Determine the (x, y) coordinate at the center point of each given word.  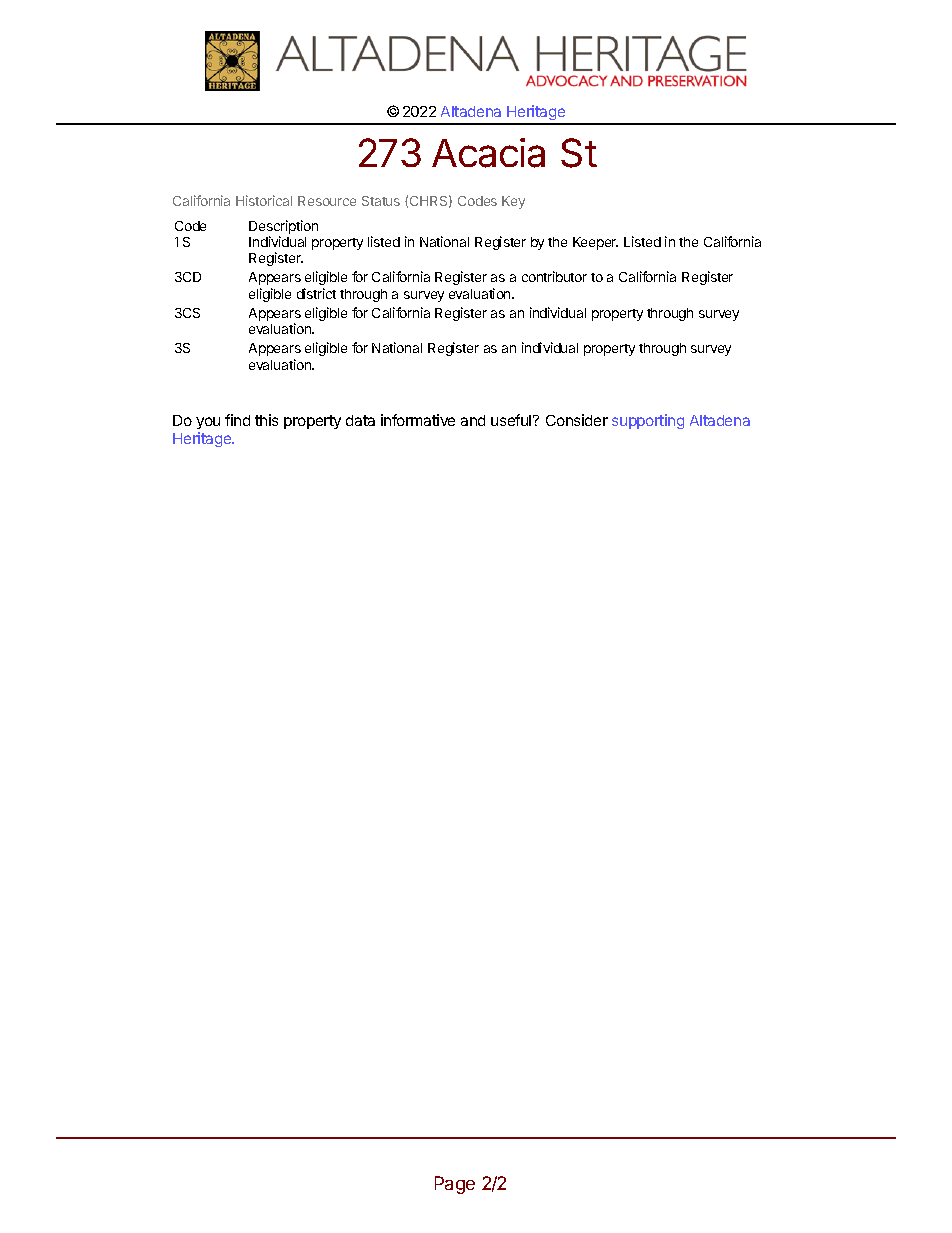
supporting (648, 421)
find (237, 420)
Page (455, 1185)
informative (418, 420)
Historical (264, 200)
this (266, 420)
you (208, 425)
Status (381, 201)
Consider (577, 420)
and (473, 420)
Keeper (595, 243)
